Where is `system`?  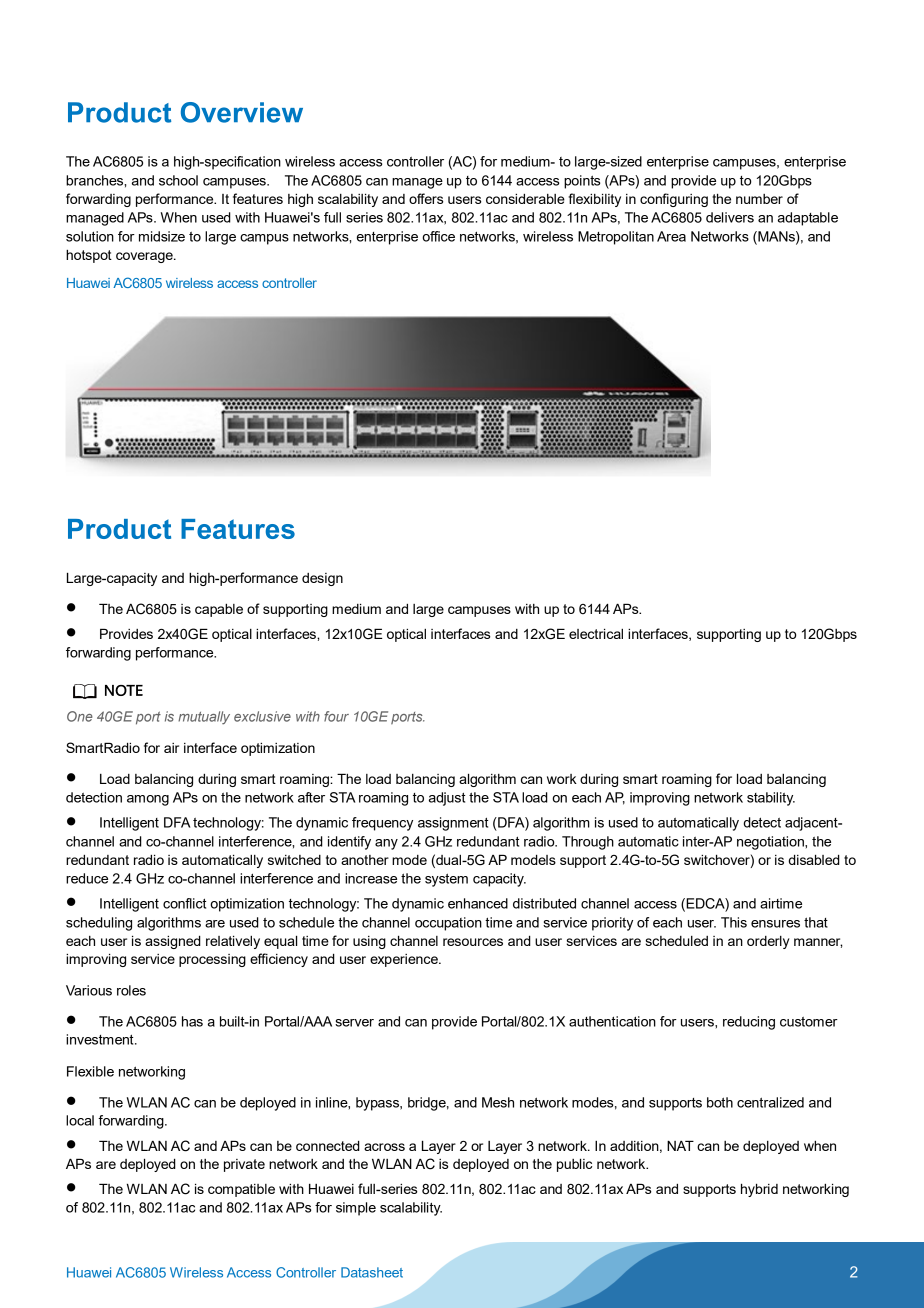 system is located at coordinates (446, 880).
